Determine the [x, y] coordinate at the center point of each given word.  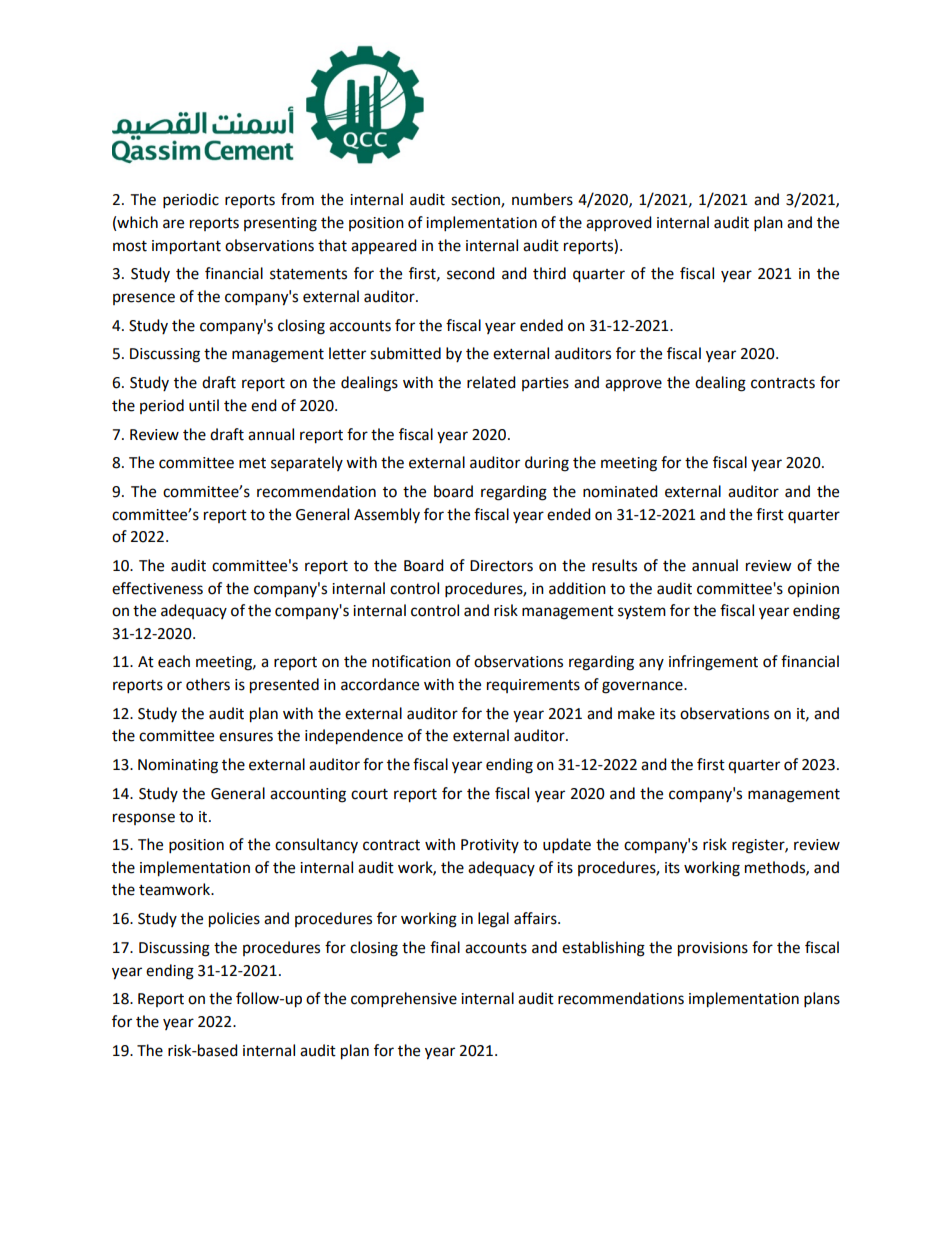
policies [234, 920]
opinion [813, 590]
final [445, 947]
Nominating [178, 766]
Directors [501, 566]
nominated [620, 491]
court [369, 794]
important [186, 247]
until [204, 405]
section [476, 201]
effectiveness [157, 588]
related [491, 382]
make [636, 713]
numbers [542, 199]
